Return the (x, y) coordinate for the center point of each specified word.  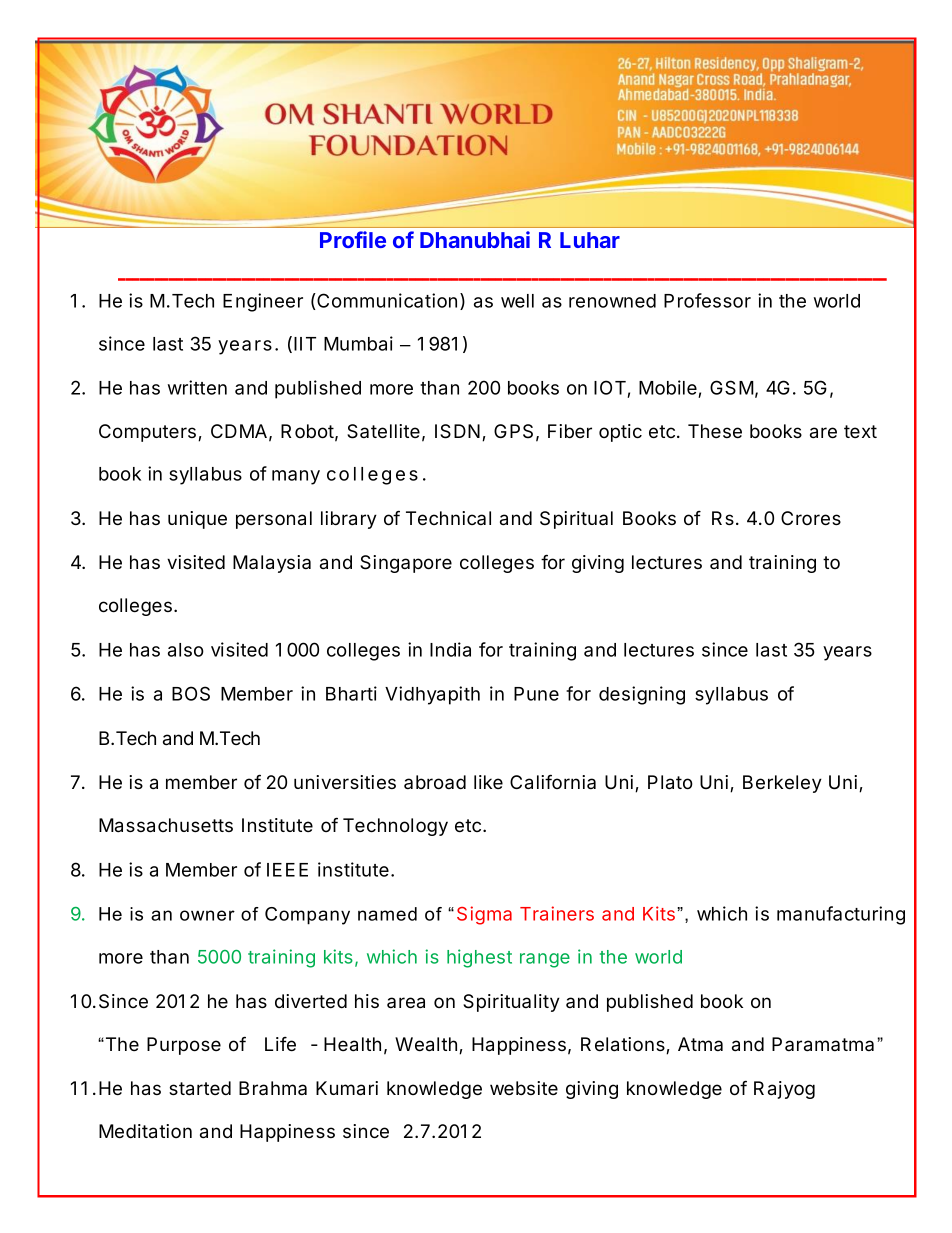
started (200, 1088)
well (517, 301)
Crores (811, 518)
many (296, 477)
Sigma (484, 915)
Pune (536, 694)
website (524, 1088)
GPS (513, 431)
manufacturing (841, 915)
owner (207, 915)
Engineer (263, 302)
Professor (707, 300)
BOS (191, 693)
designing (642, 695)
